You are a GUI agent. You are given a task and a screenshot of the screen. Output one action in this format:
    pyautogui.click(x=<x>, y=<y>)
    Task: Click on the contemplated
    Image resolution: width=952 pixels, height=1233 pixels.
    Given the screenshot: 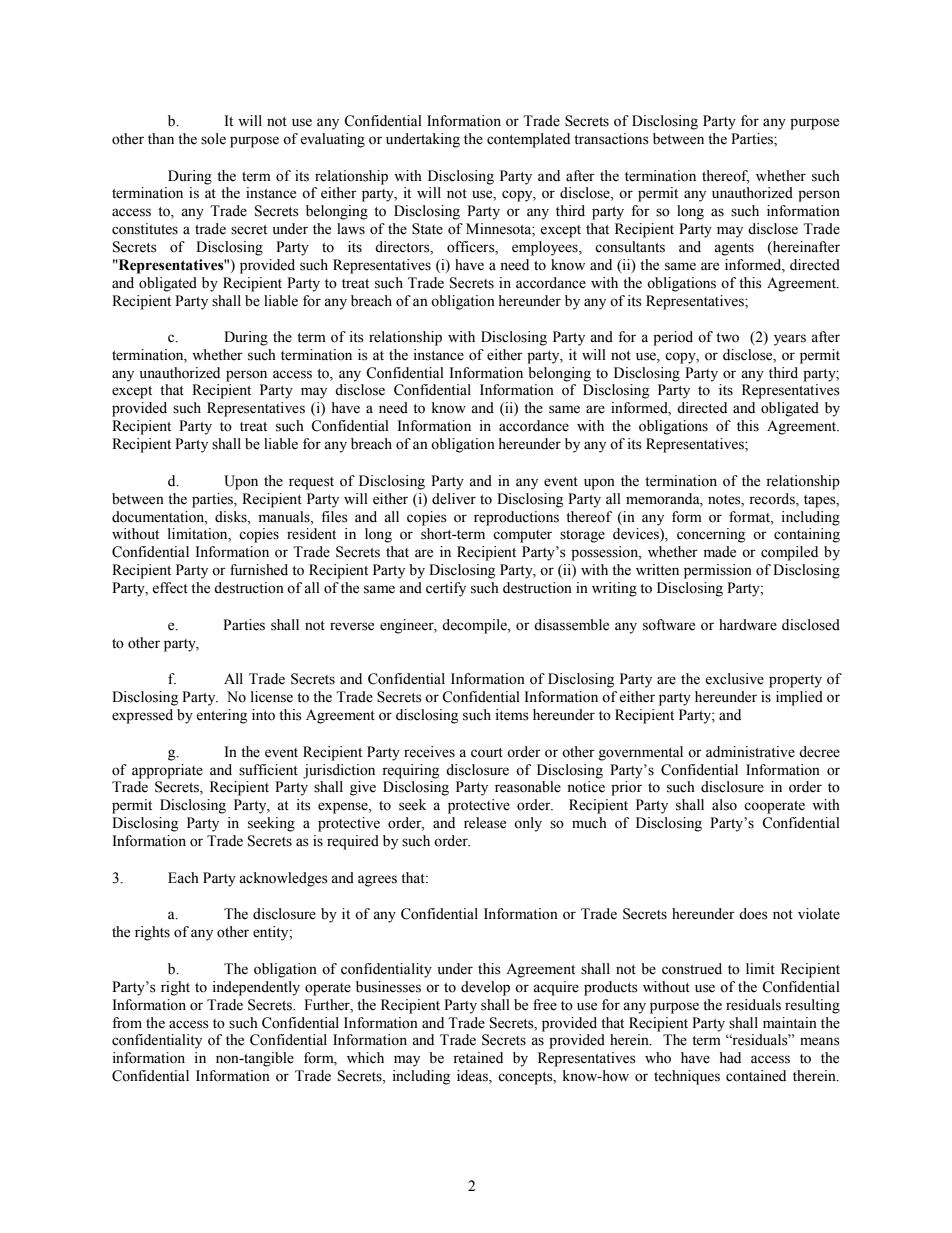 What is the action you would take?
    pyautogui.click(x=528, y=140)
